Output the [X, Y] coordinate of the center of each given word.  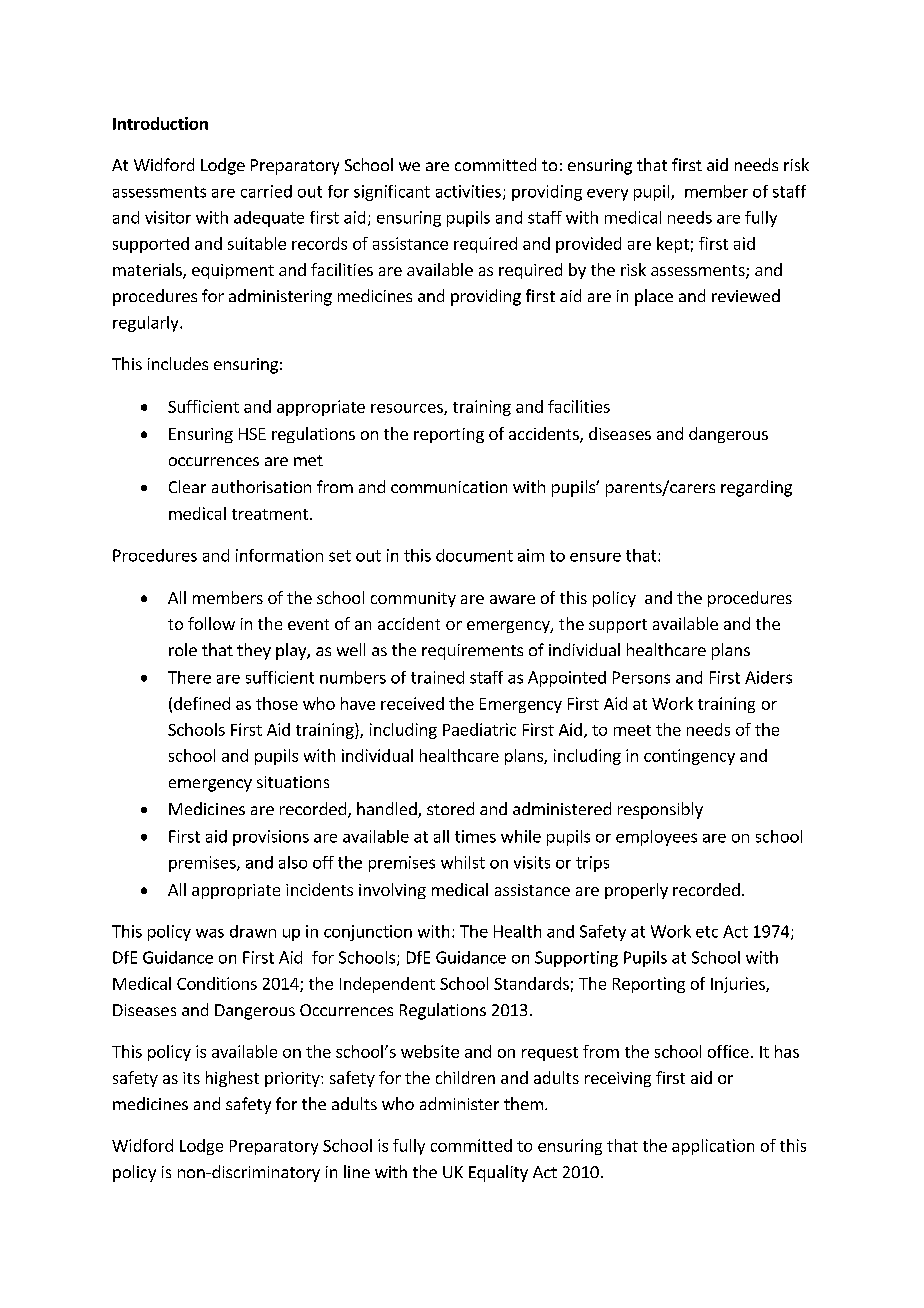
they [254, 651]
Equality [498, 1173]
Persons [641, 677]
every [607, 195]
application [713, 1147]
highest [232, 1079]
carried [266, 191]
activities [468, 191]
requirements [472, 652]
